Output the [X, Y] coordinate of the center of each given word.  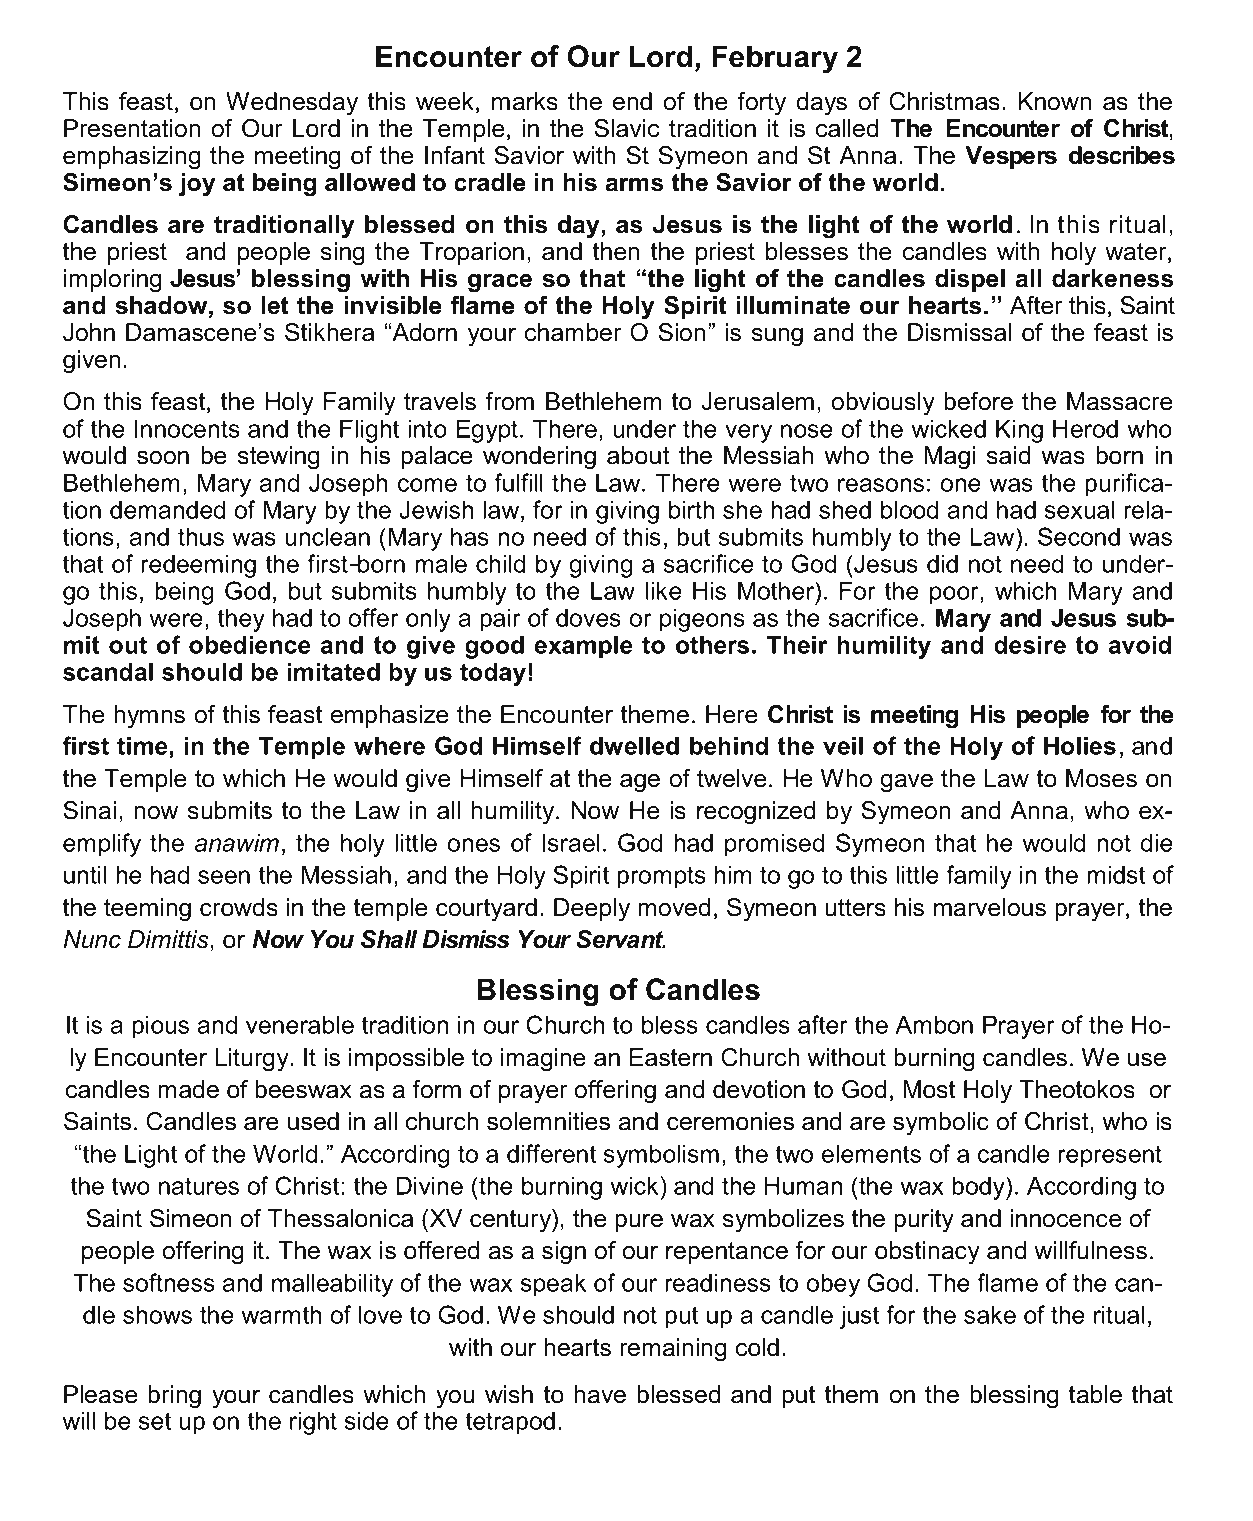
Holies [1080, 745]
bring [174, 1396]
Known [1055, 101]
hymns [149, 716]
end [632, 101]
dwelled [634, 745]
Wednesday [292, 103]
